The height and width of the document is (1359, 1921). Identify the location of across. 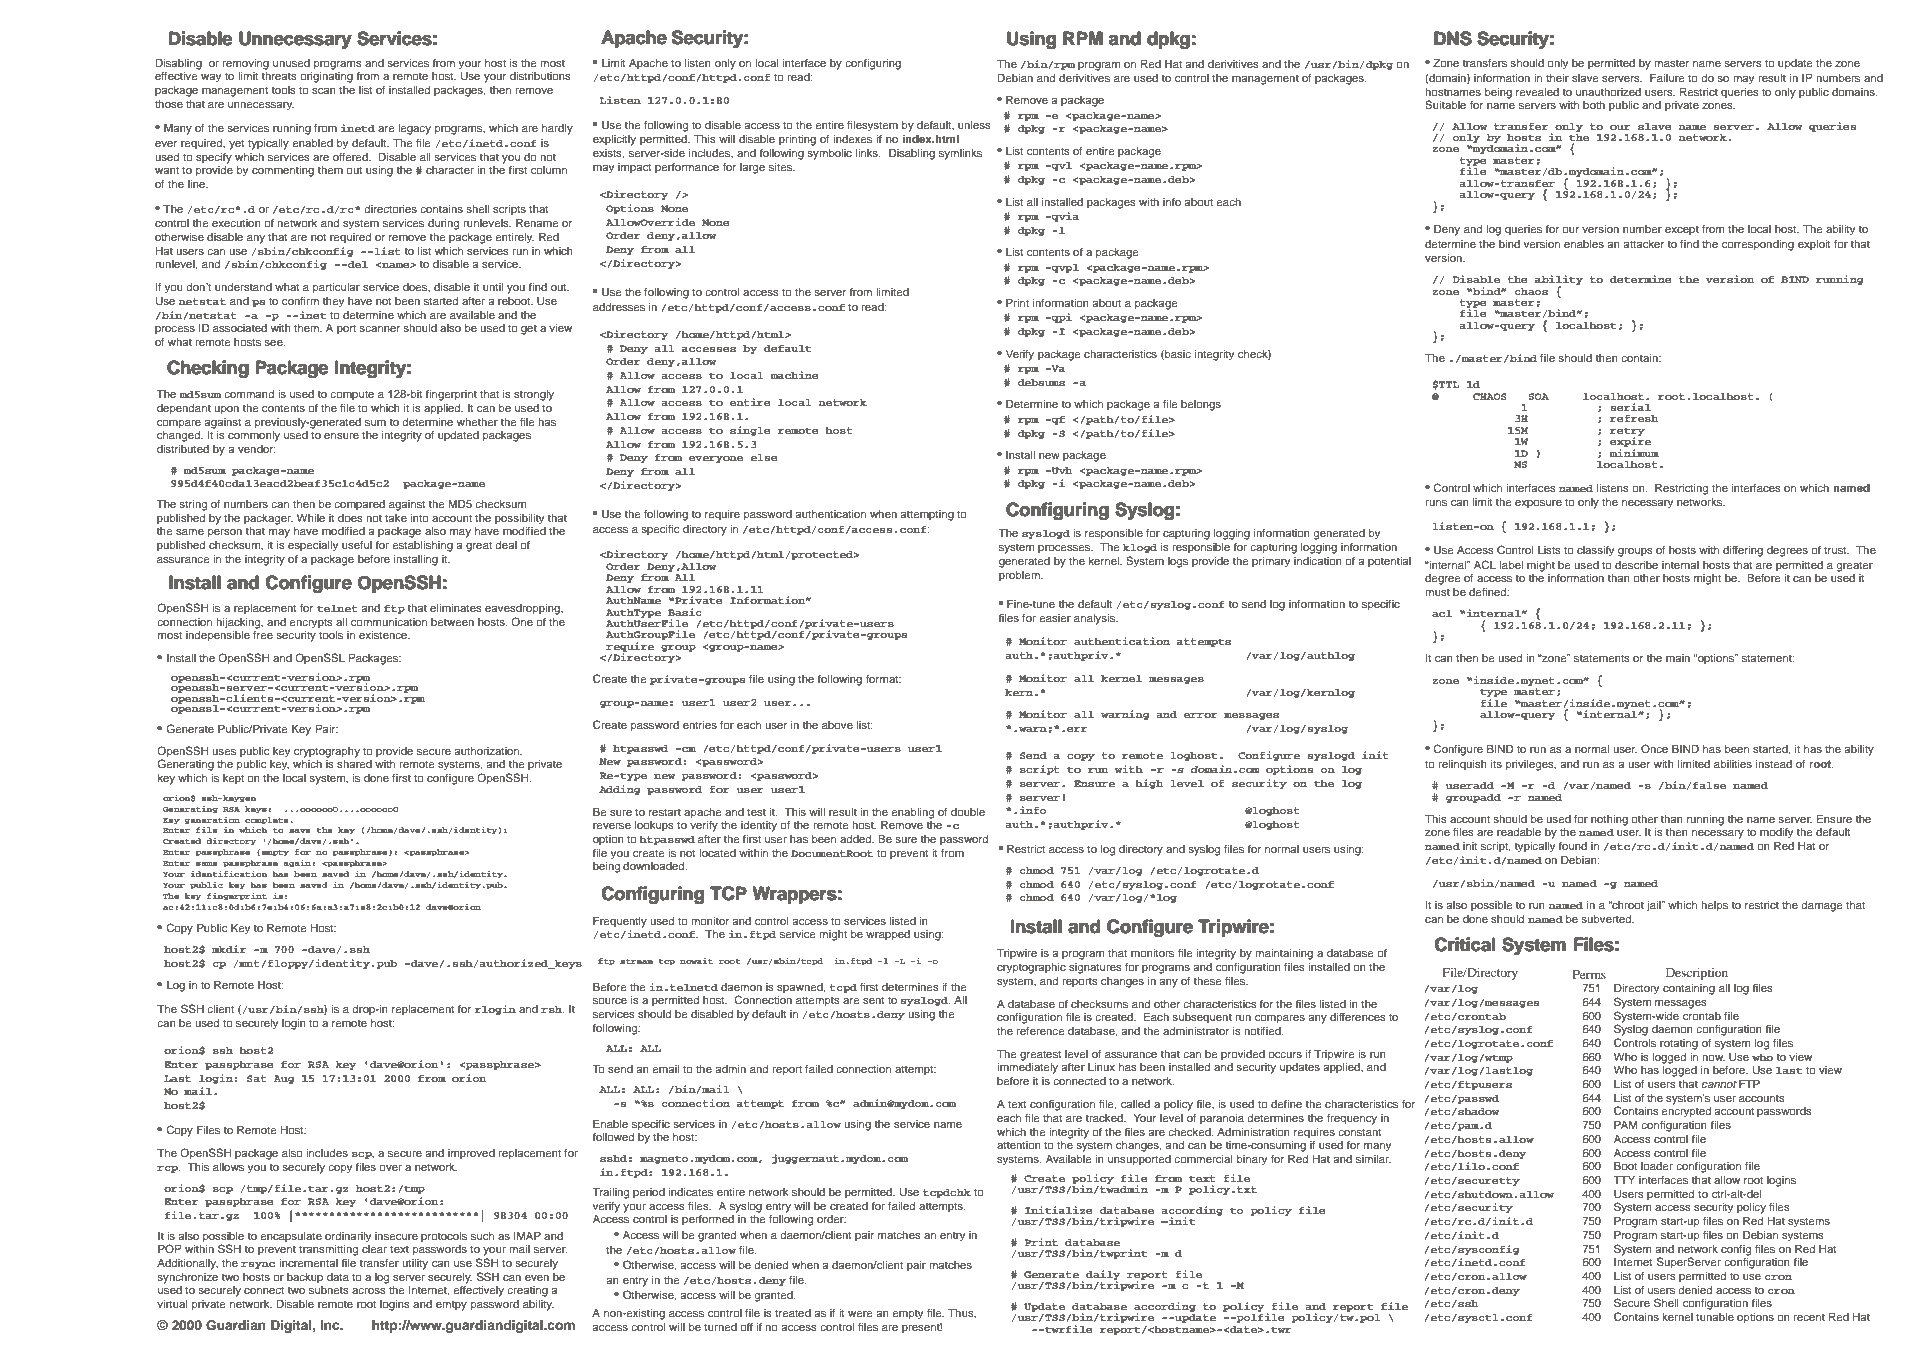
(369, 1291).
